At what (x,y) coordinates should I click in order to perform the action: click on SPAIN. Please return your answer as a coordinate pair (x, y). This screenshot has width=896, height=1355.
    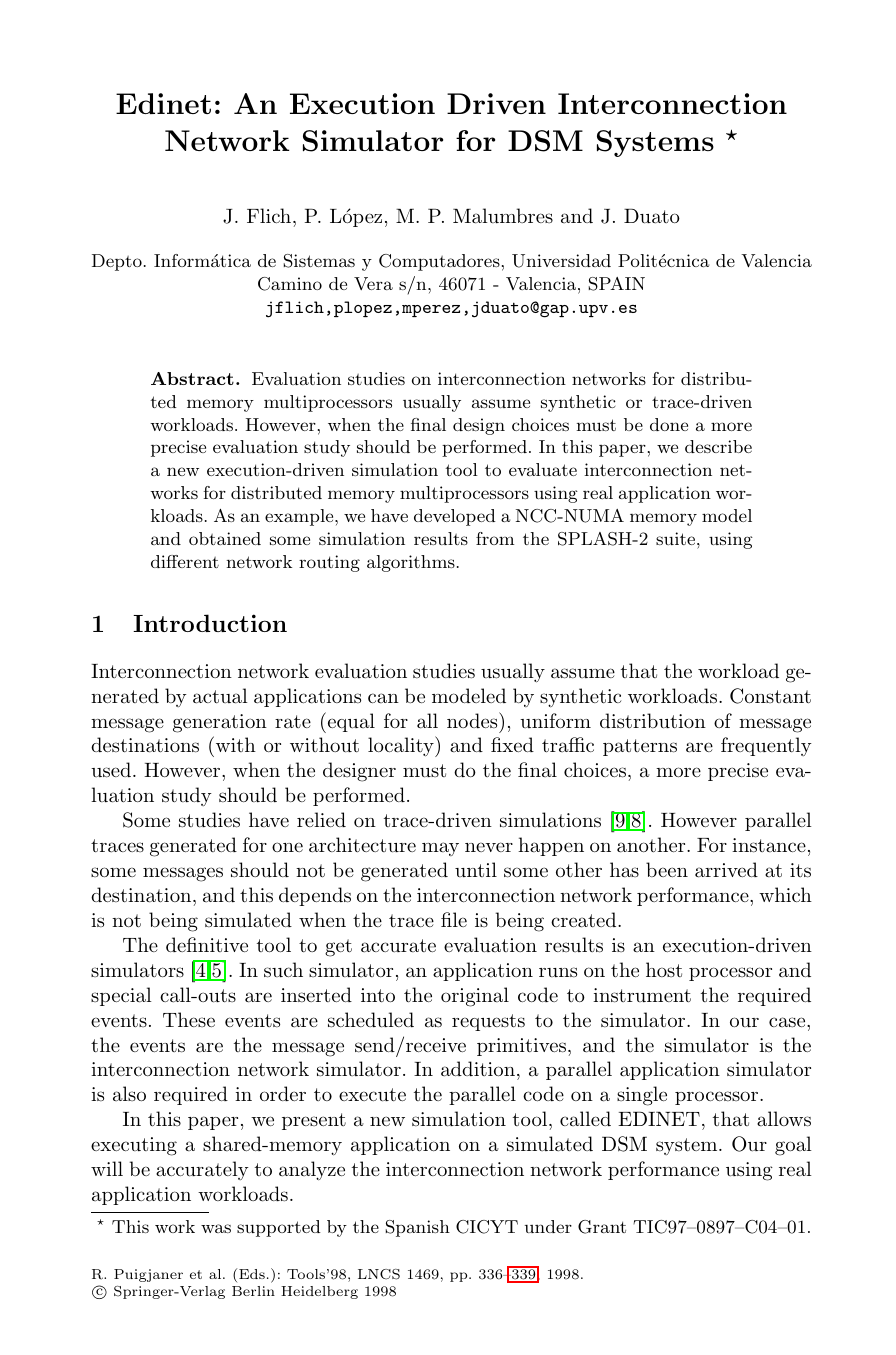
    Looking at the image, I should click on (617, 284).
